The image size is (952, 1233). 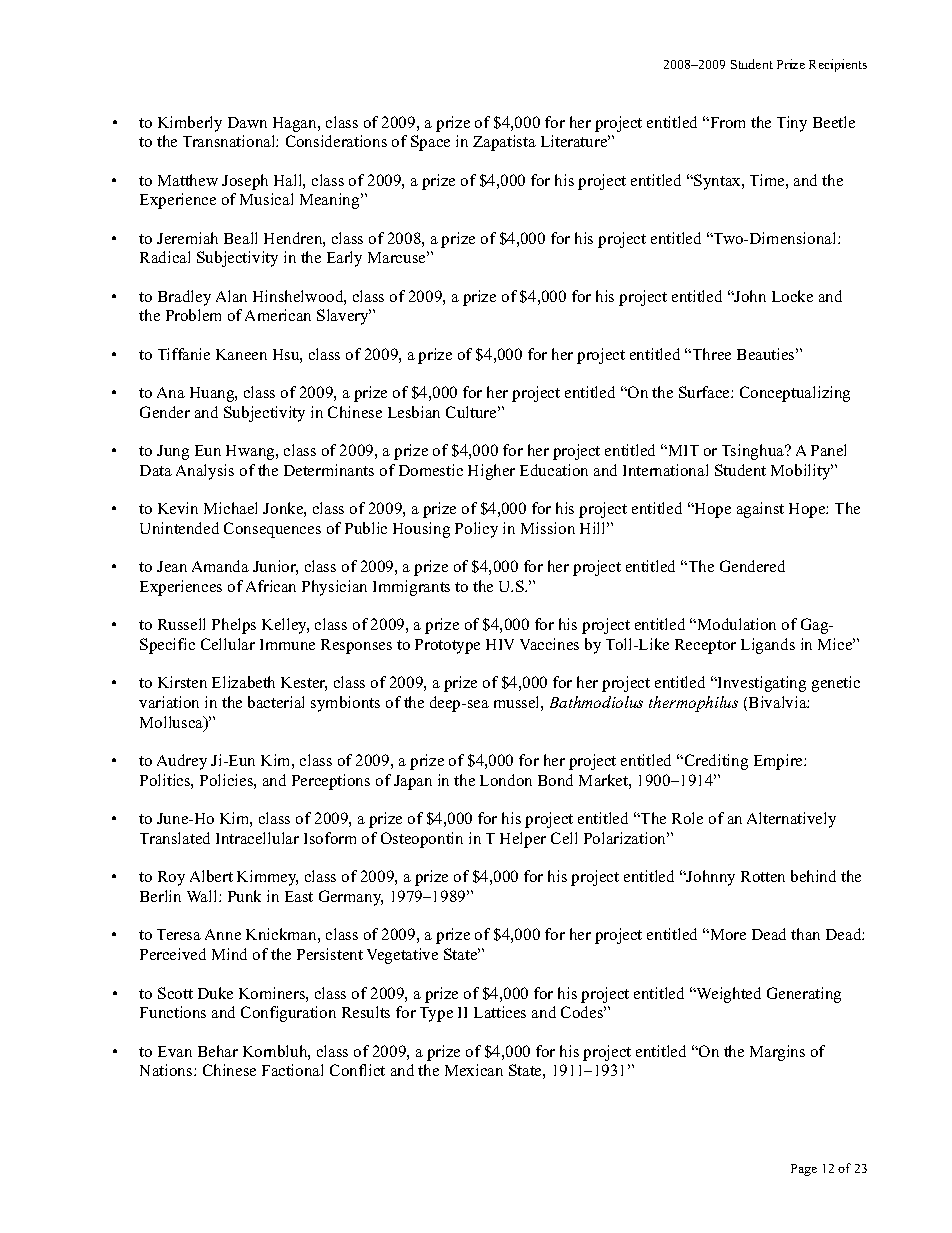 What do you see at coordinates (247, 122) in the screenshot?
I see `Dawn` at bounding box center [247, 122].
